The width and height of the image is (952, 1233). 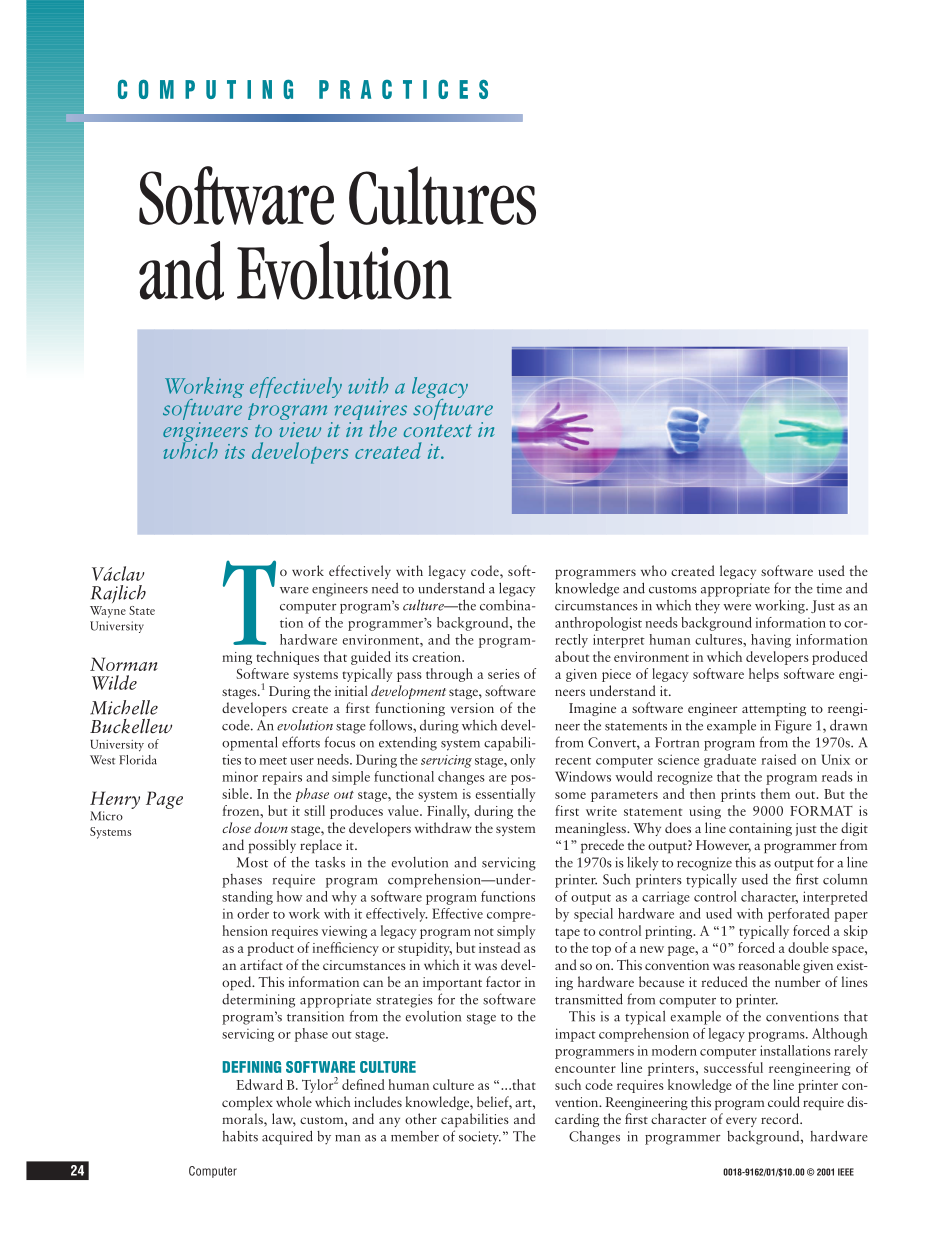 I want to click on society, so click(x=480, y=1138).
